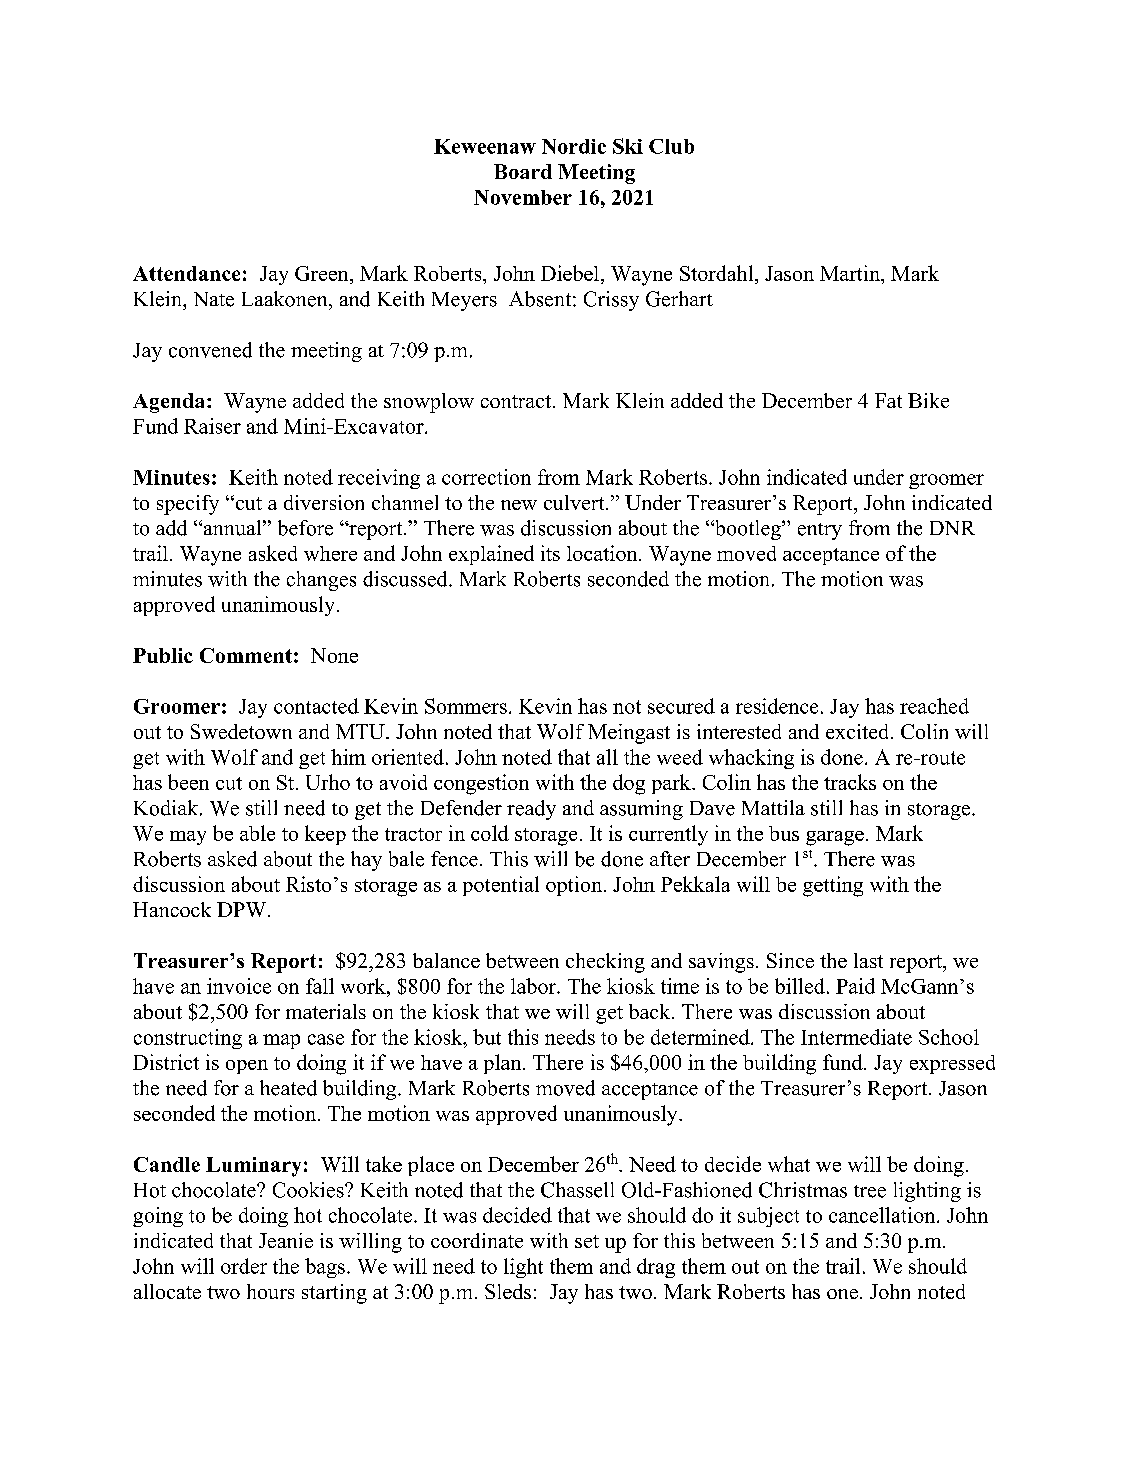 The image size is (1129, 1461). What do you see at coordinates (851, 273) in the screenshot?
I see `Martin` at bounding box center [851, 273].
